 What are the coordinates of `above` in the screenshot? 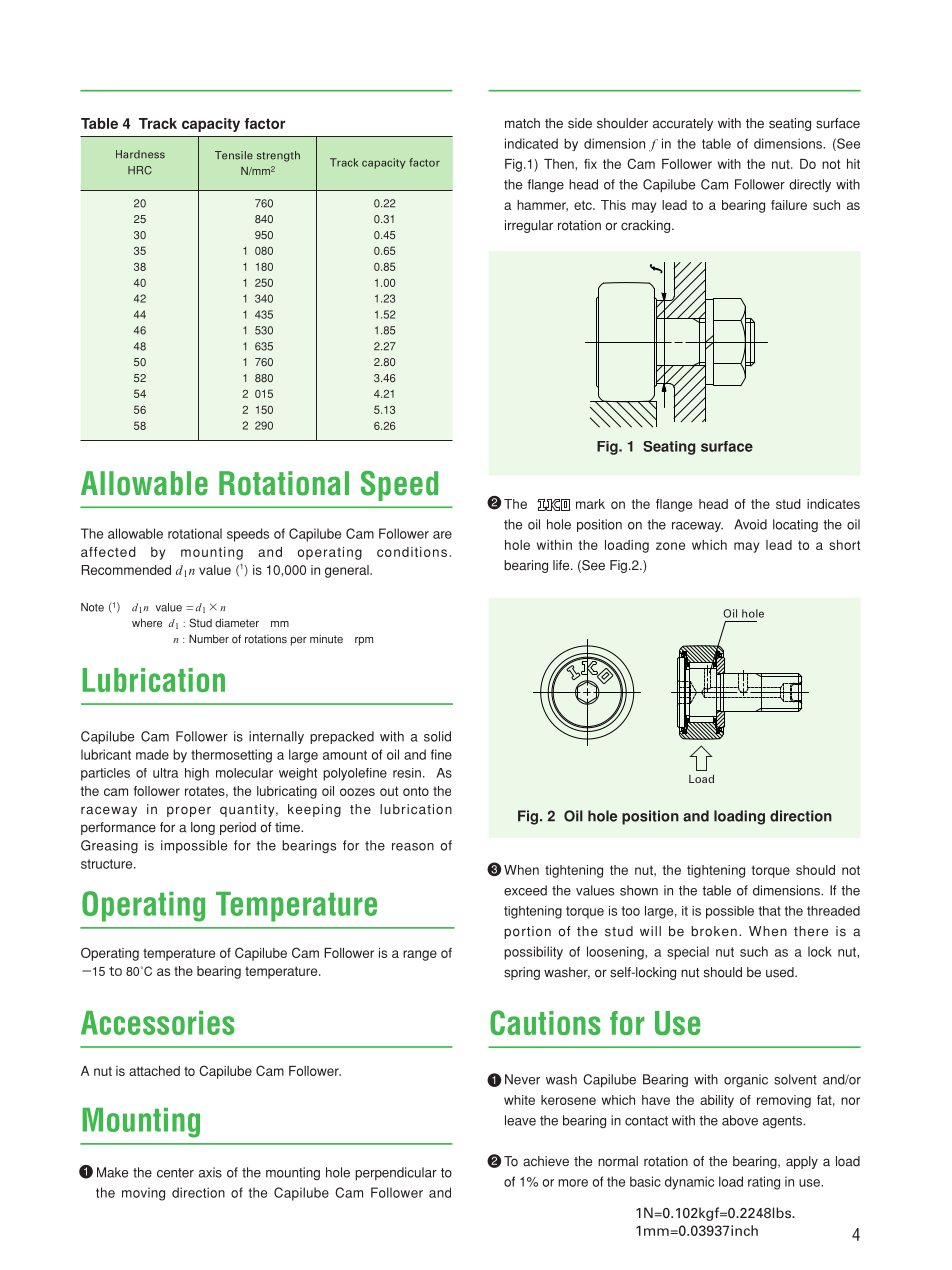 It's located at (740, 1120).
